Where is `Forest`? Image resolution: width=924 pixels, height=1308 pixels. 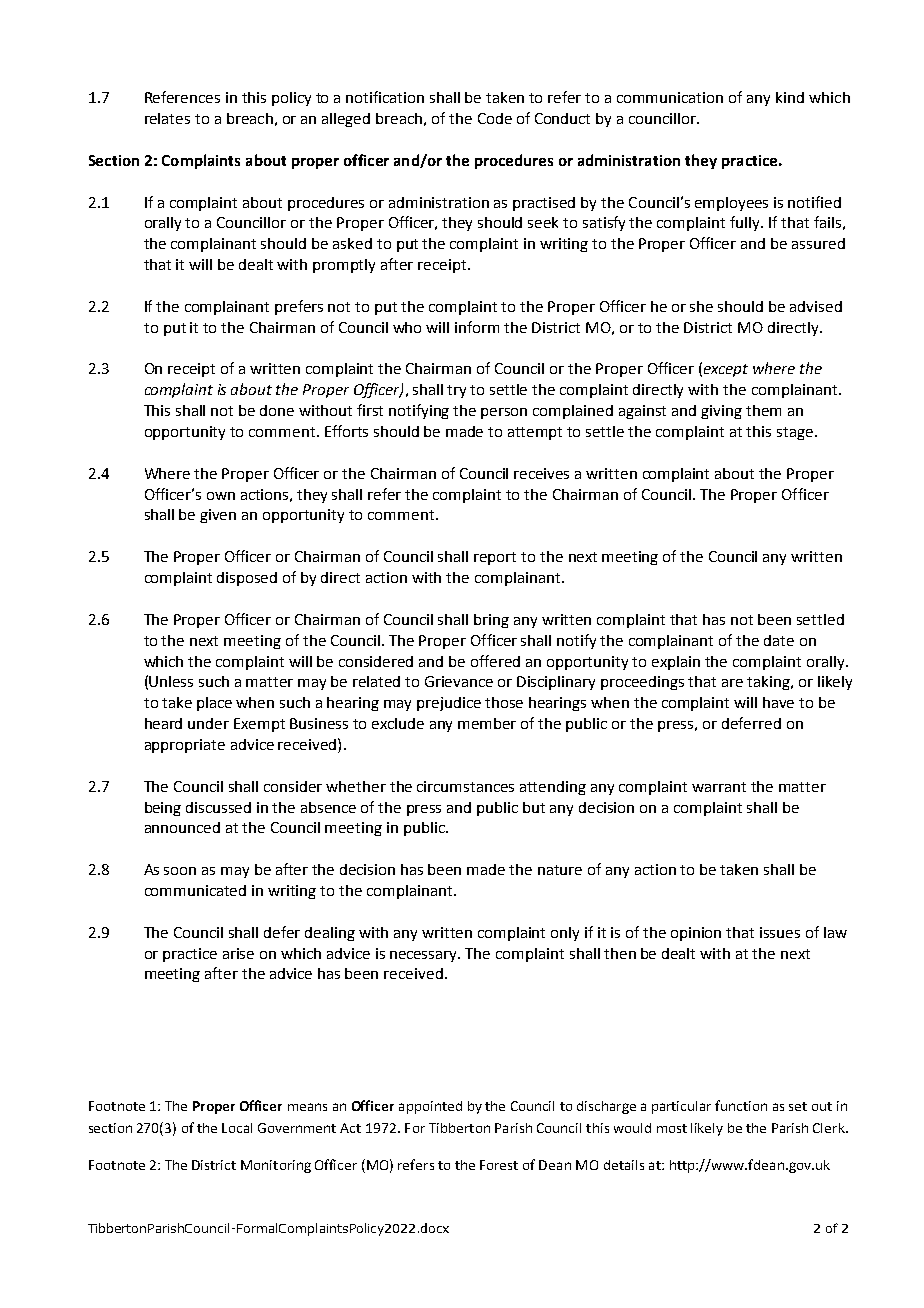
Forest is located at coordinates (499, 1165).
